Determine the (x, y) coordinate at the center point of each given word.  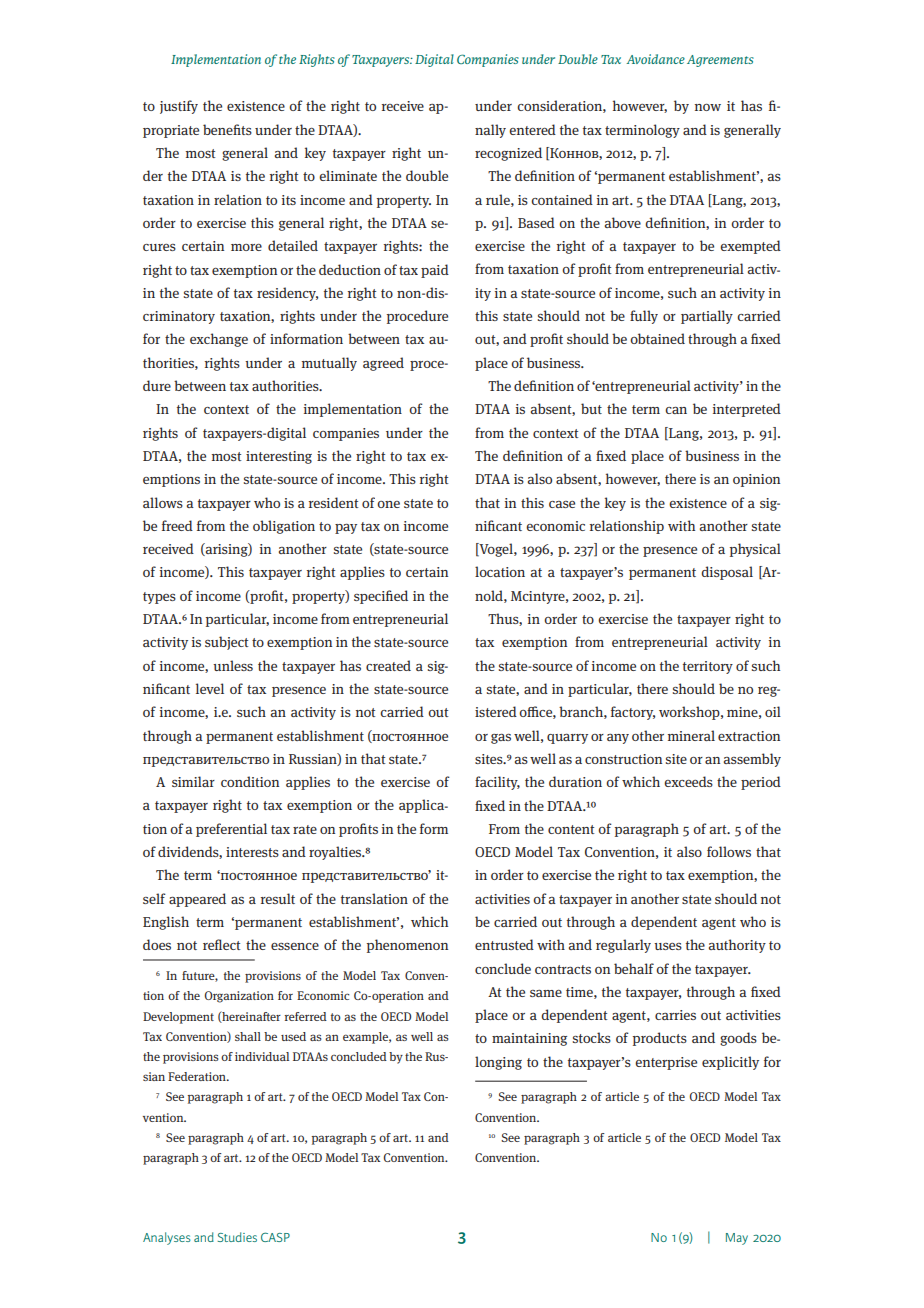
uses (668, 946)
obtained (657, 338)
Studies (237, 1237)
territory (708, 667)
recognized (508, 154)
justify (179, 107)
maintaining (529, 1039)
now (708, 107)
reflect (221, 944)
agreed (383, 364)
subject (226, 643)
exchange (219, 340)
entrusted (504, 944)
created (388, 665)
